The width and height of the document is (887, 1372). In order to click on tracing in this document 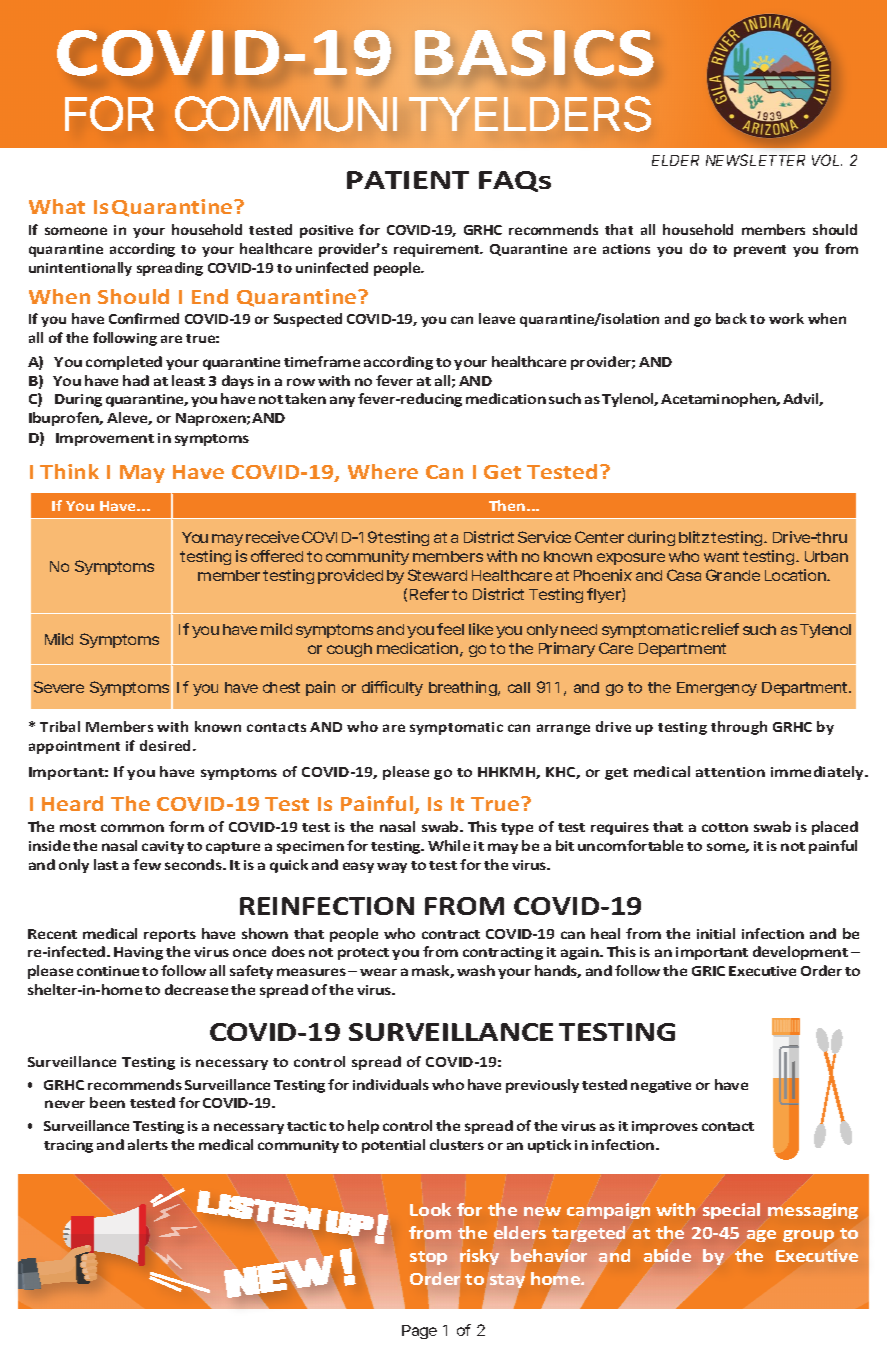, I will do `click(68, 1146)`.
